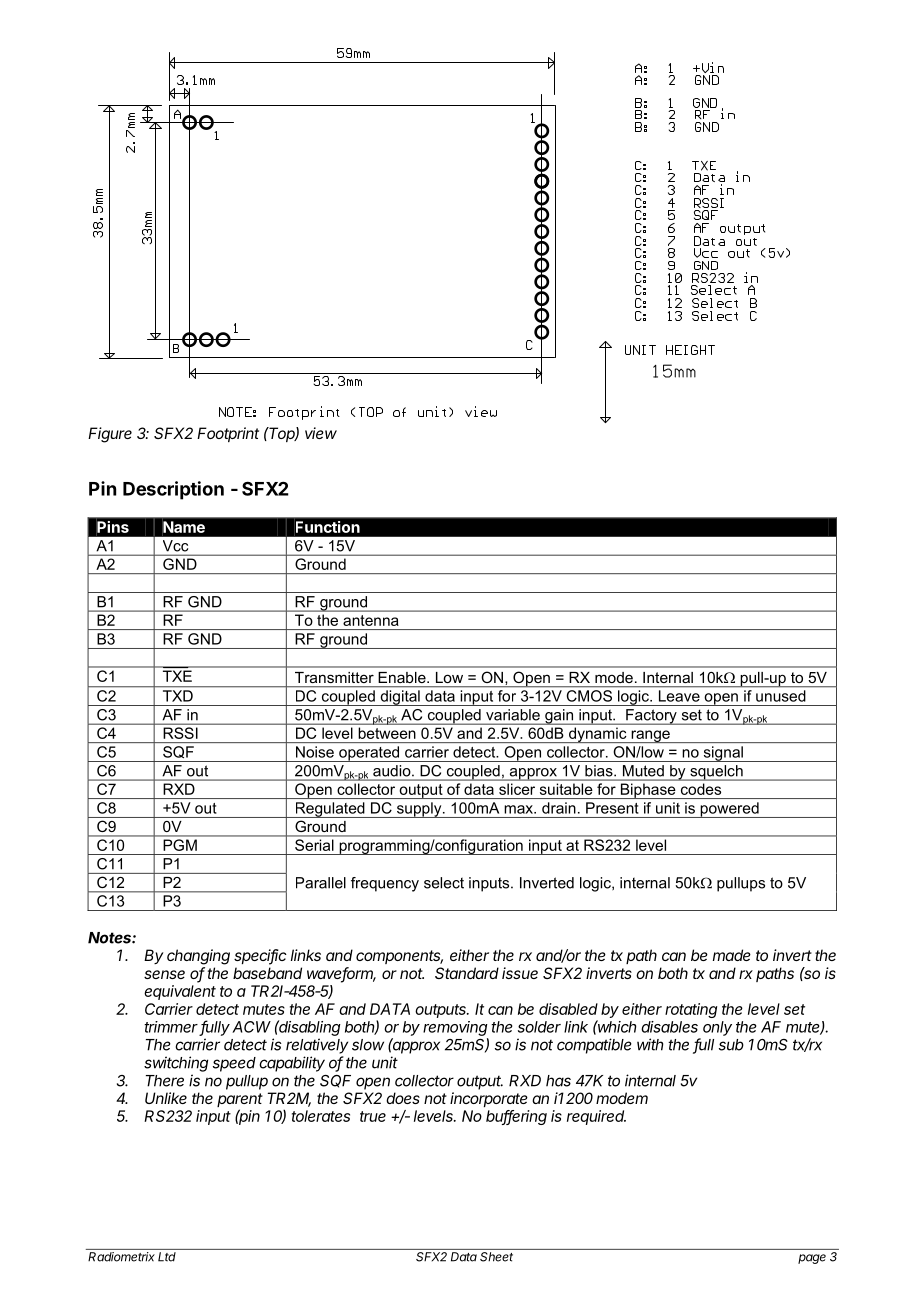 The image size is (924, 1308). Describe the element at coordinates (467, 973) in the image. I see `Standard` at that location.
